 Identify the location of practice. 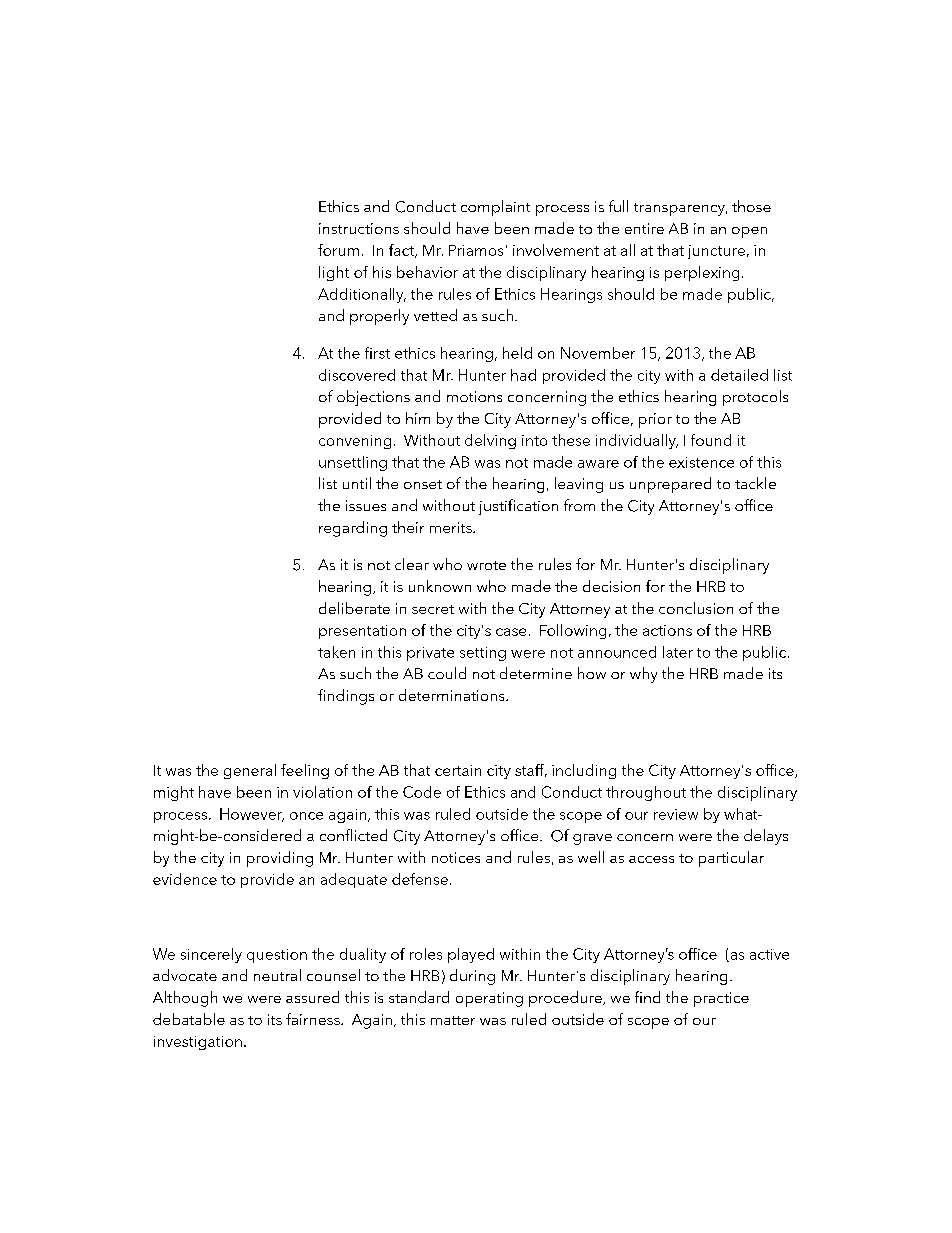
(721, 999).
